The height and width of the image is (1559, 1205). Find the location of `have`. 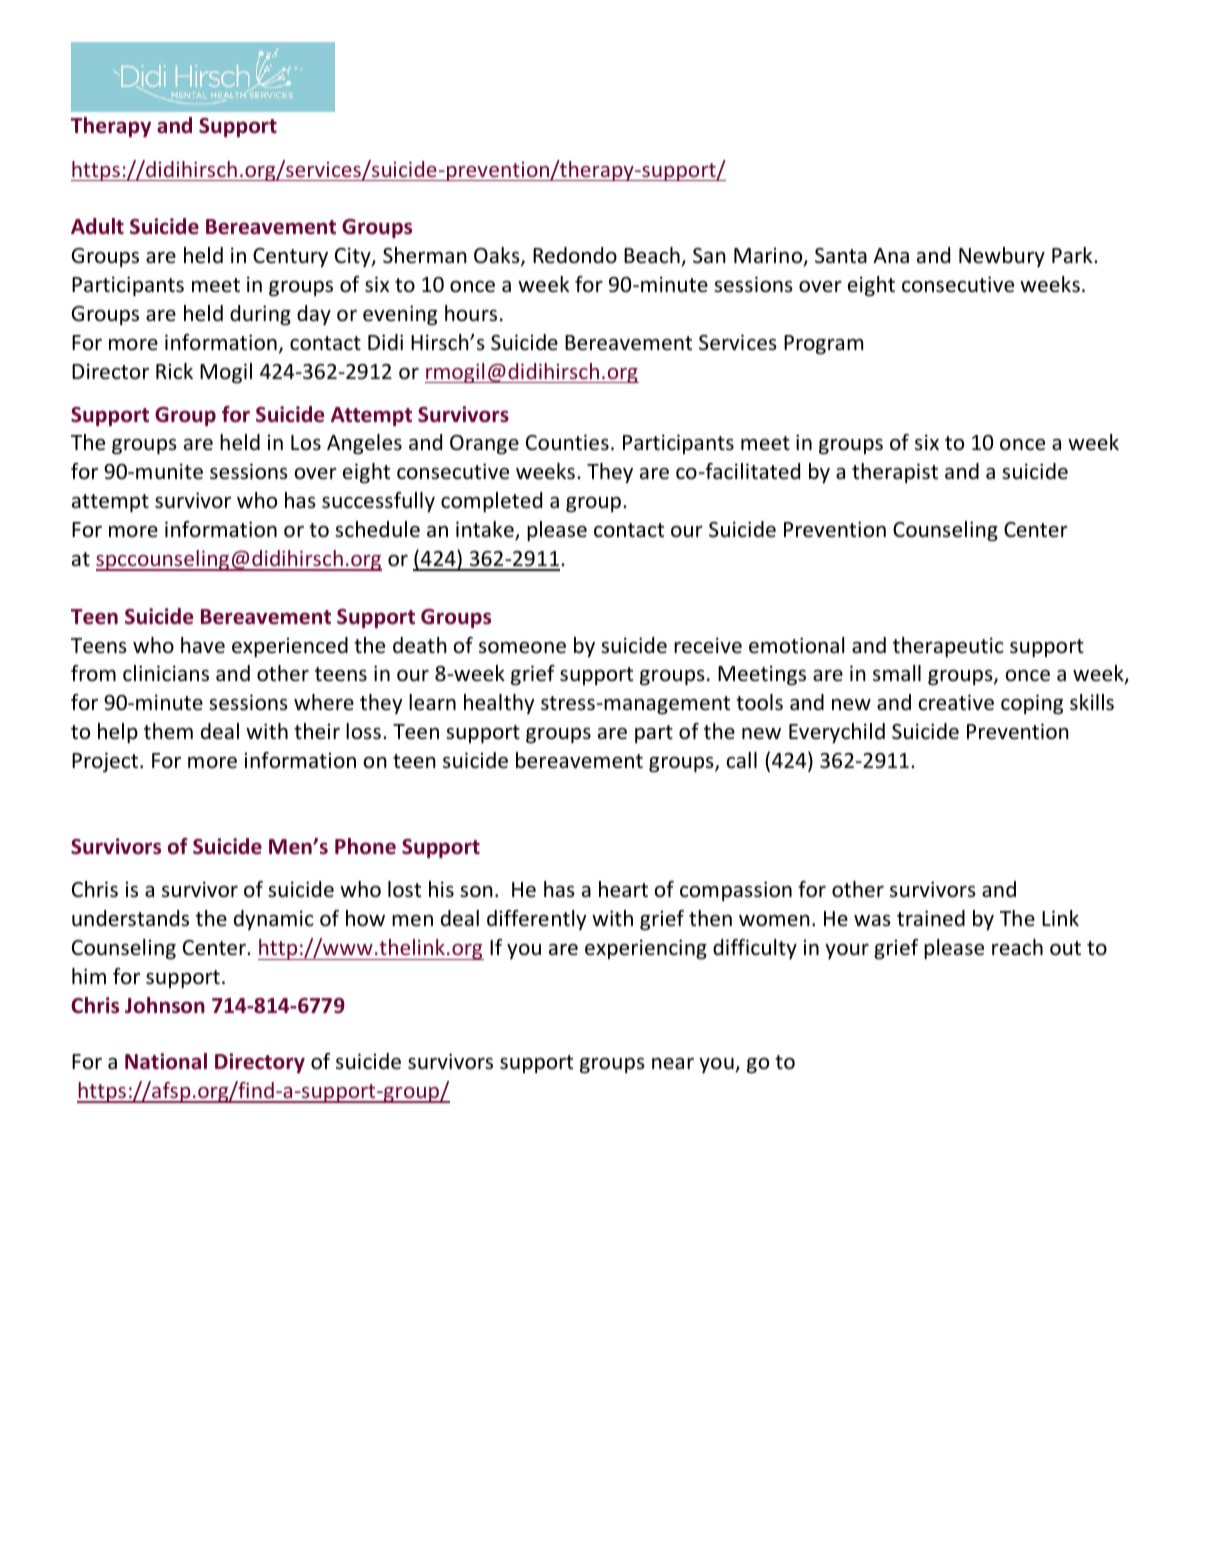

have is located at coordinates (203, 645).
